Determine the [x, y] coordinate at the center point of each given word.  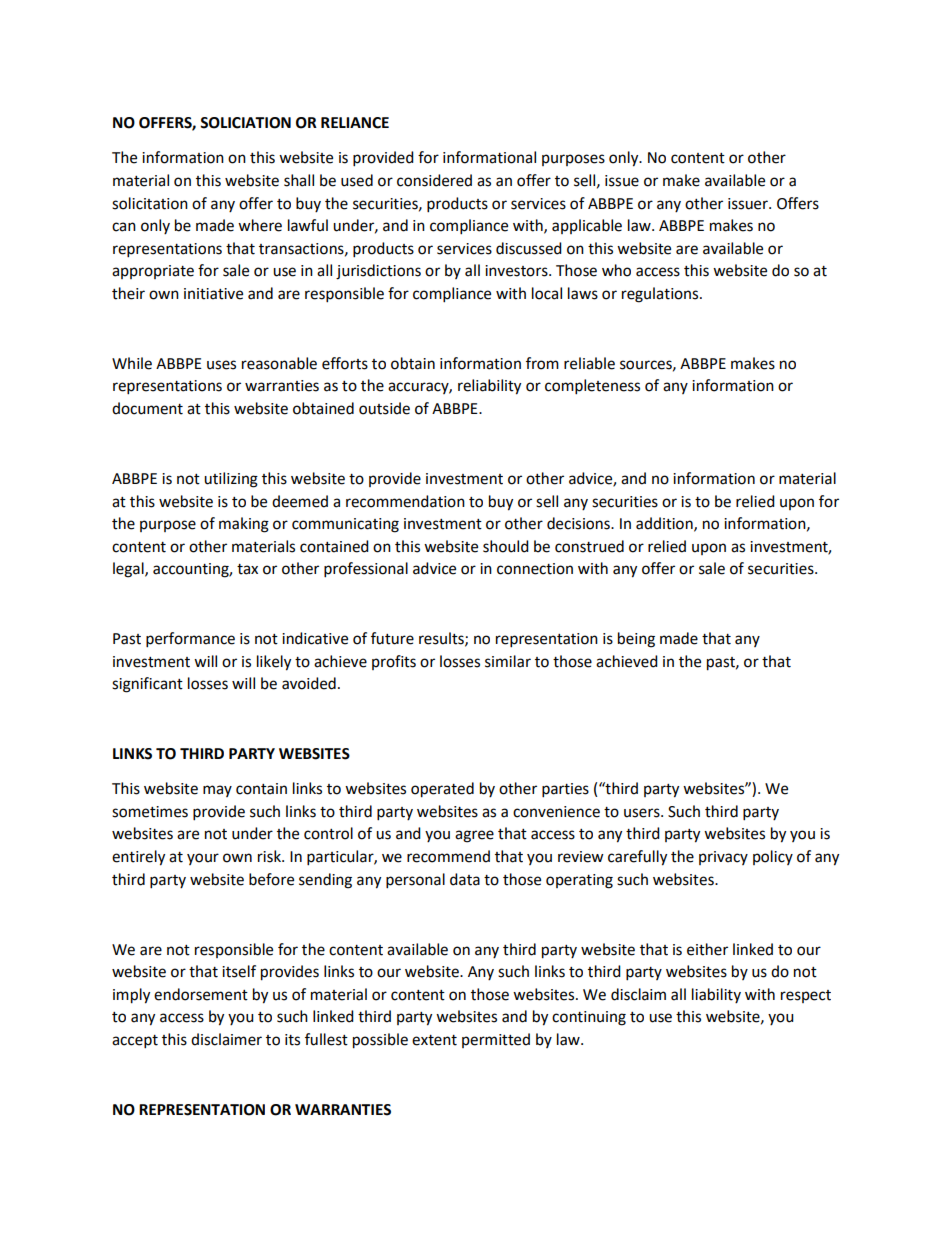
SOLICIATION [245, 123]
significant [147, 685]
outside [384, 408]
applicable [587, 226]
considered [434, 180]
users [643, 813]
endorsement [201, 994]
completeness [592, 387]
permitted [496, 1040]
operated [442, 790]
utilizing [231, 480]
